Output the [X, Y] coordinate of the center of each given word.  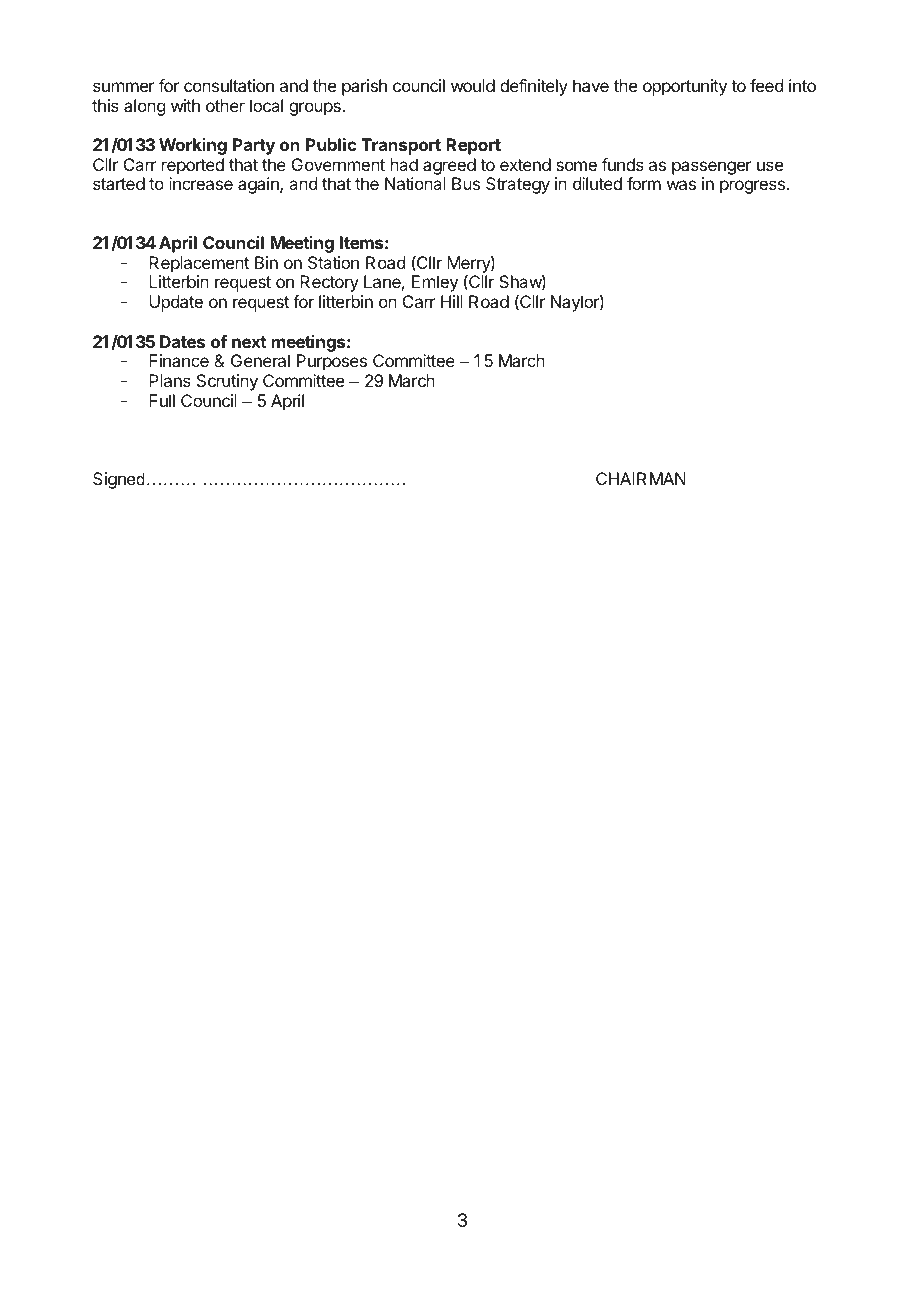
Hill [452, 301]
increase [201, 183]
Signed [119, 480]
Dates [182, 341]
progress [753, 187]
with [185, 105]
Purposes [332, 362]
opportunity [685, 87]
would [473, 85]
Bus [466, 183]
